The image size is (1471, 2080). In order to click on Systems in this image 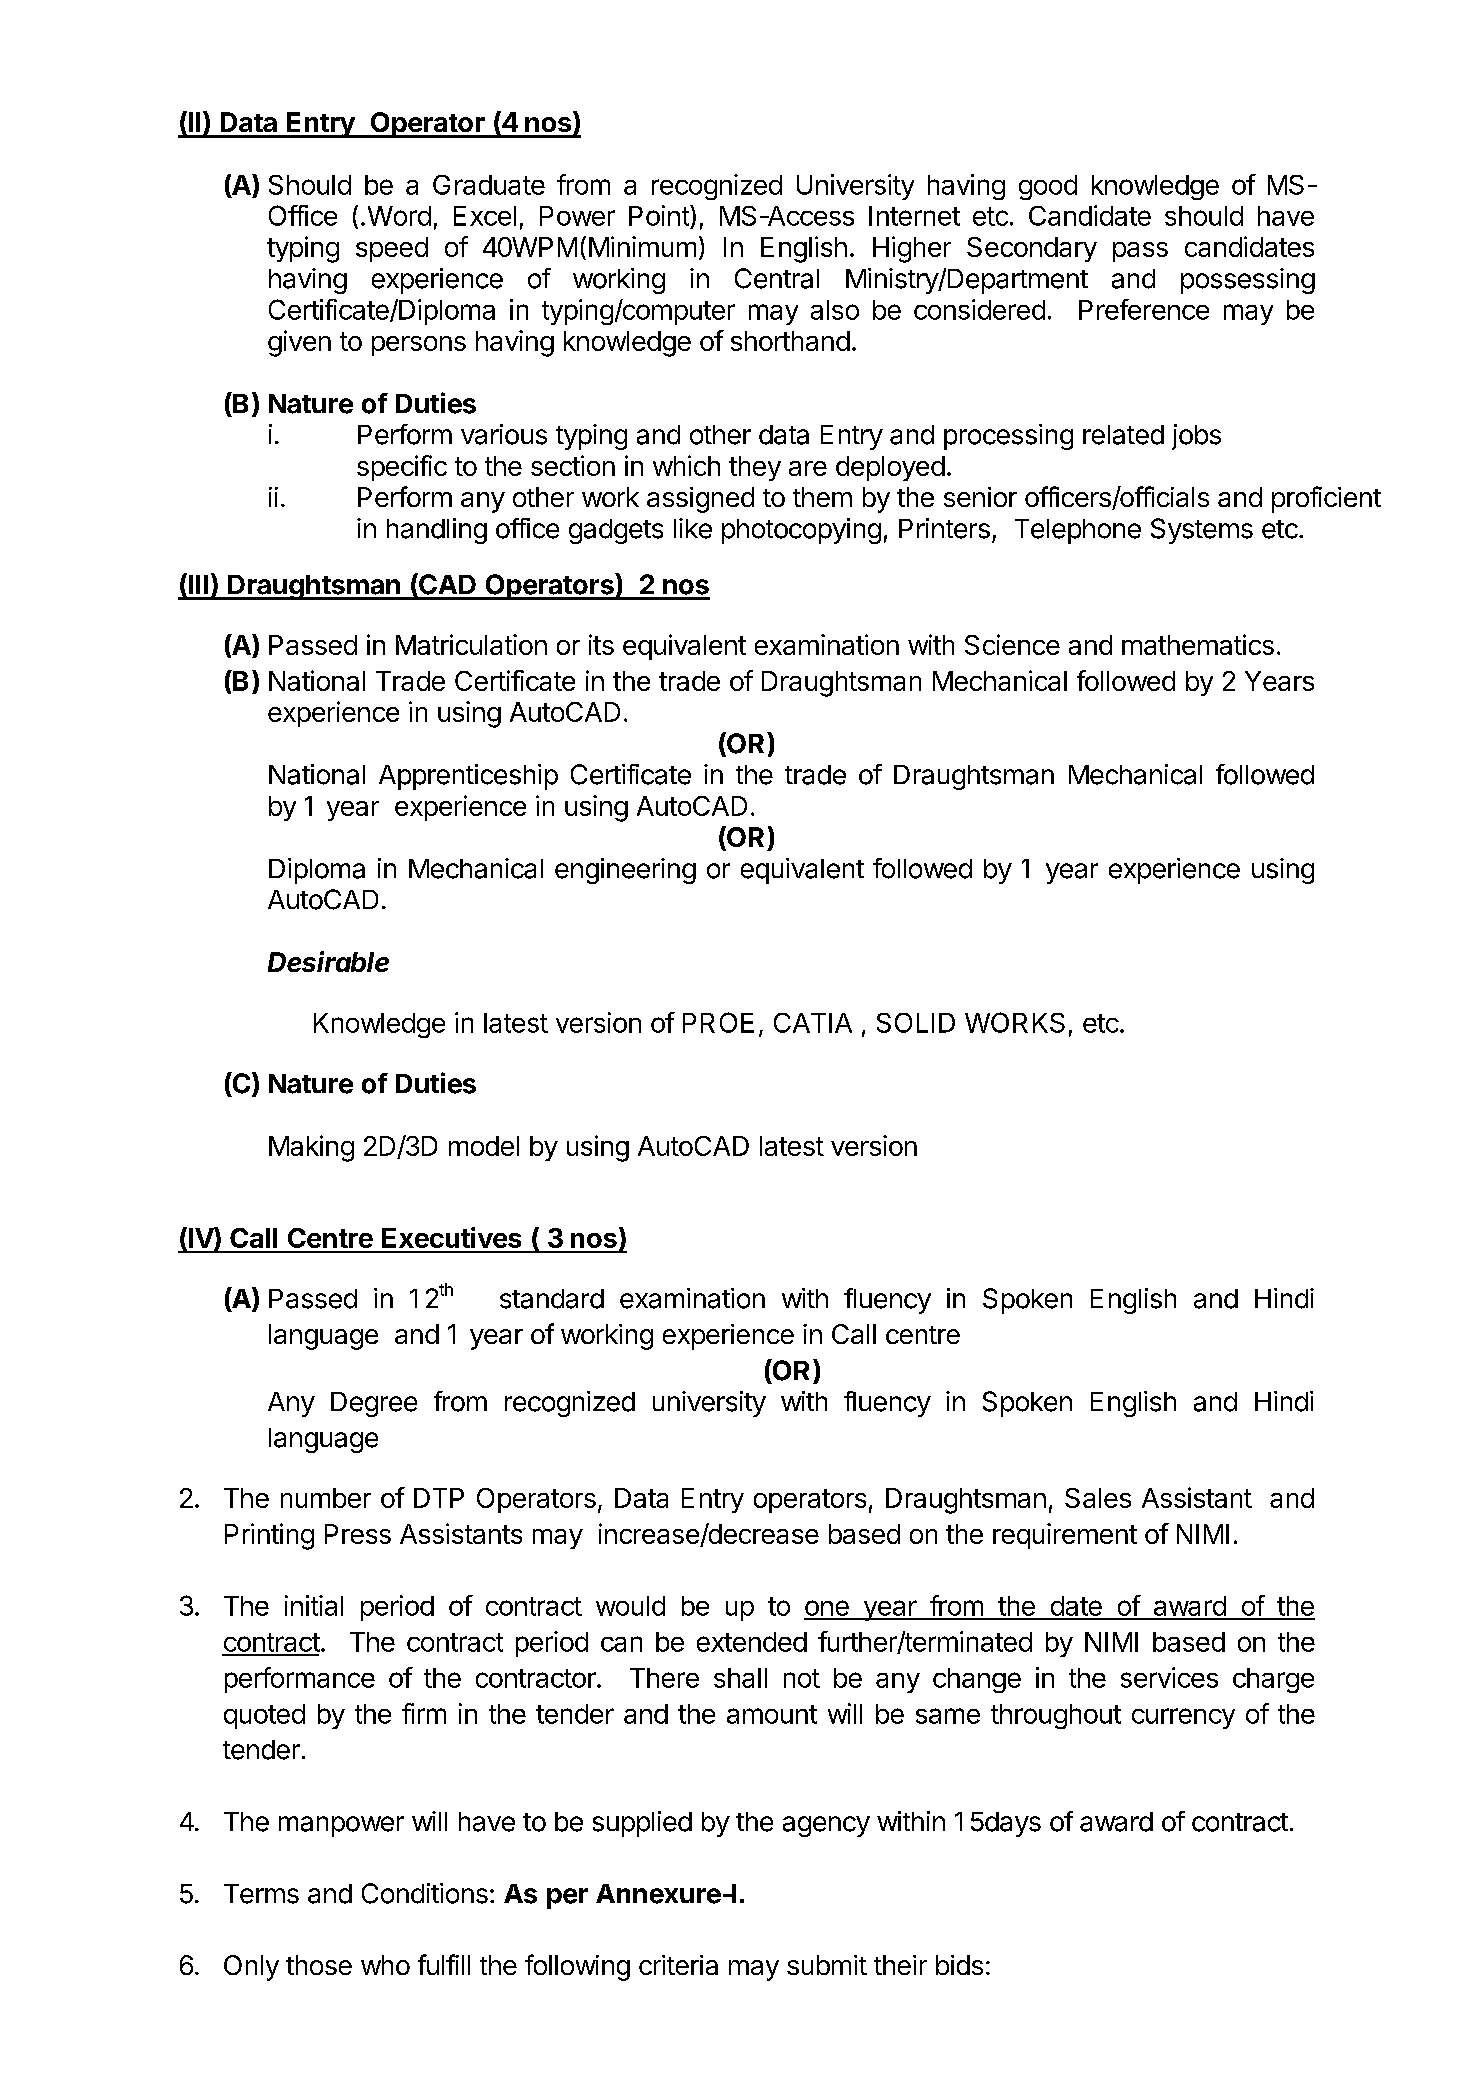, I will do `click(1202, 531)`.
